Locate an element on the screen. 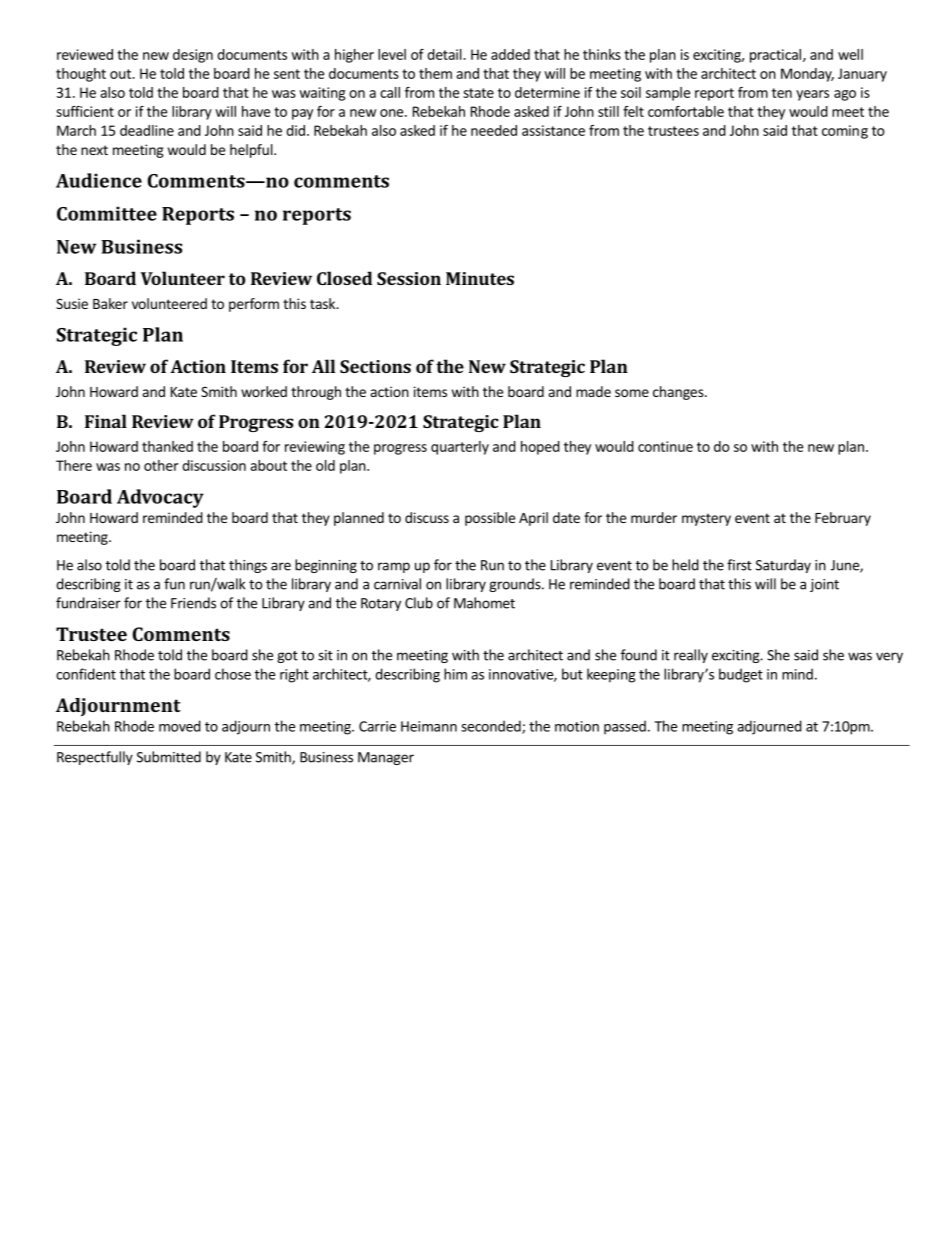 The width and height of the screenshot is (952, 1233). changes is located at coordinates (679, 393).
